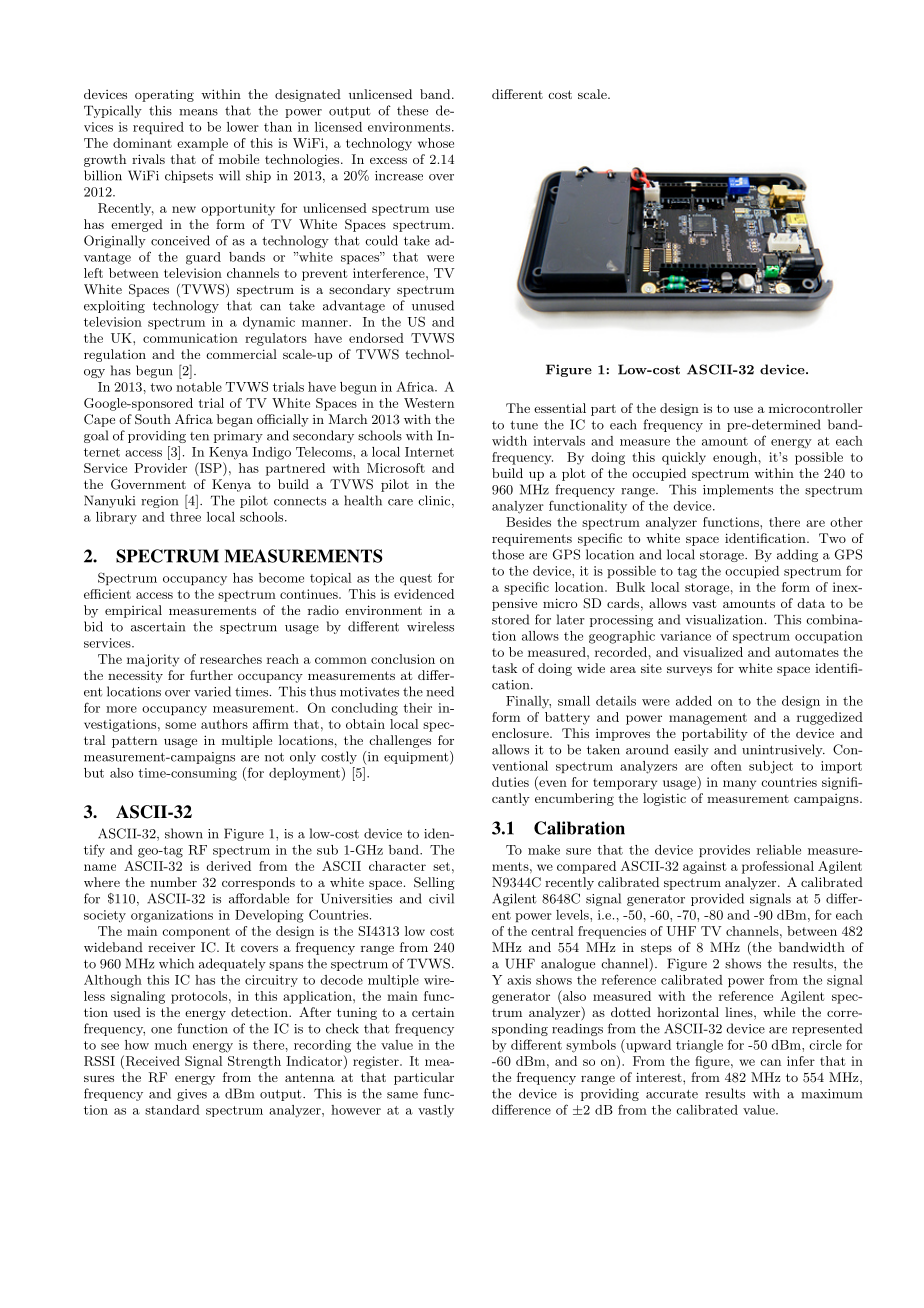  What do you see at coordinates (811, 603) in the page?
I see `data` at bounding box center [811, 603].
